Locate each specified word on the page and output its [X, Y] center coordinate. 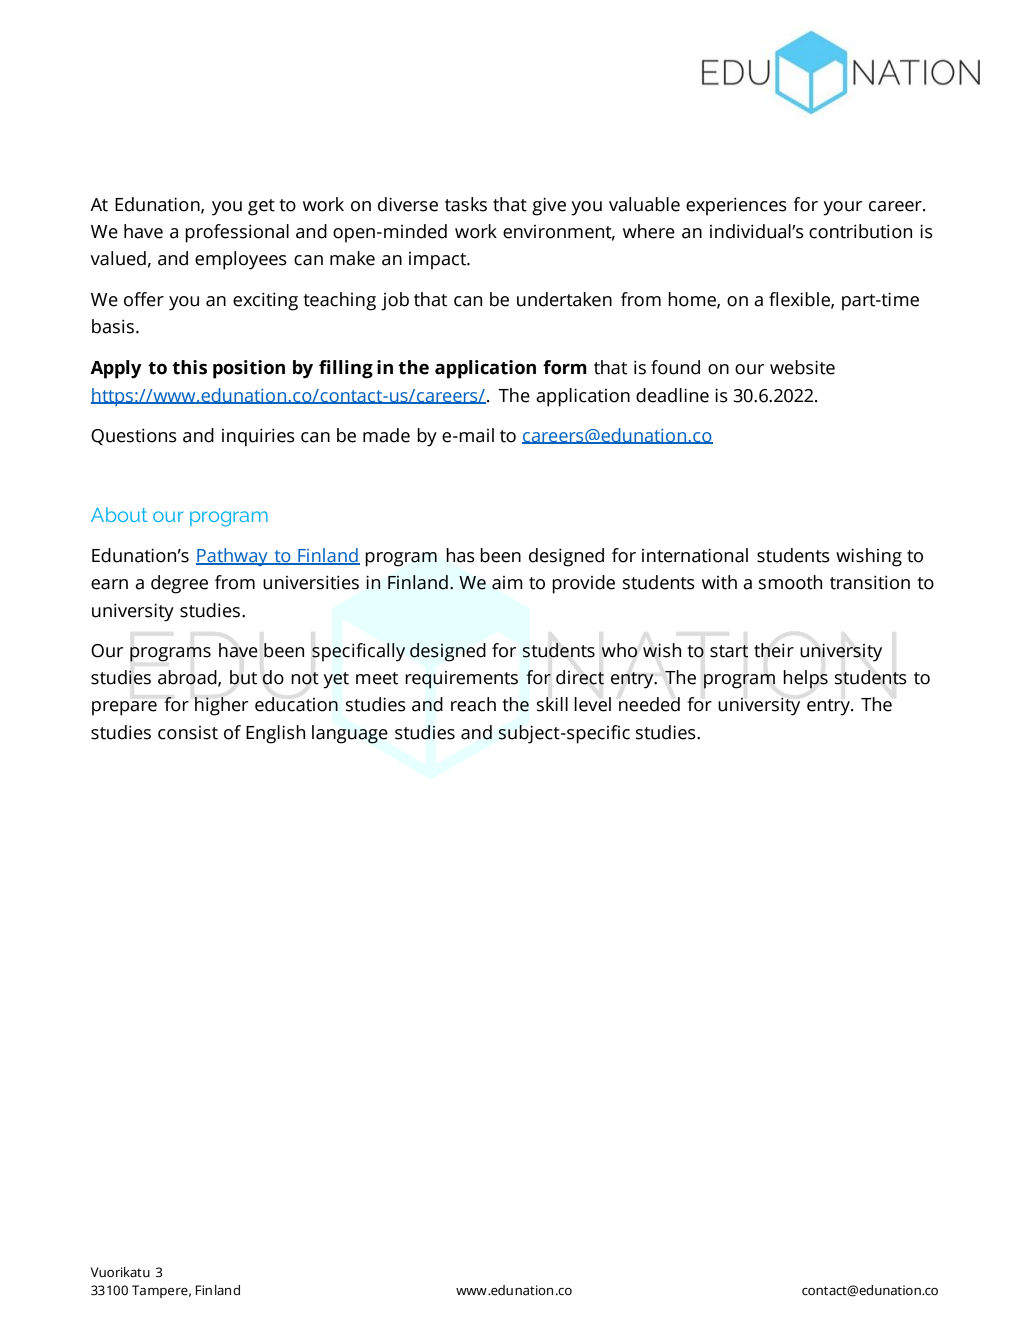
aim [507, 583]
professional [237, 233]
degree [179, 584]
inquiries [258, 437]
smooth [790, 582]
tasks [466, 204]
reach [473, 704]
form [565, 367]
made [386, 435]
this [189, 367]
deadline [672, 395]
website [802, 367]
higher [221, 706]
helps [805, 679]
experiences [736, 206]
